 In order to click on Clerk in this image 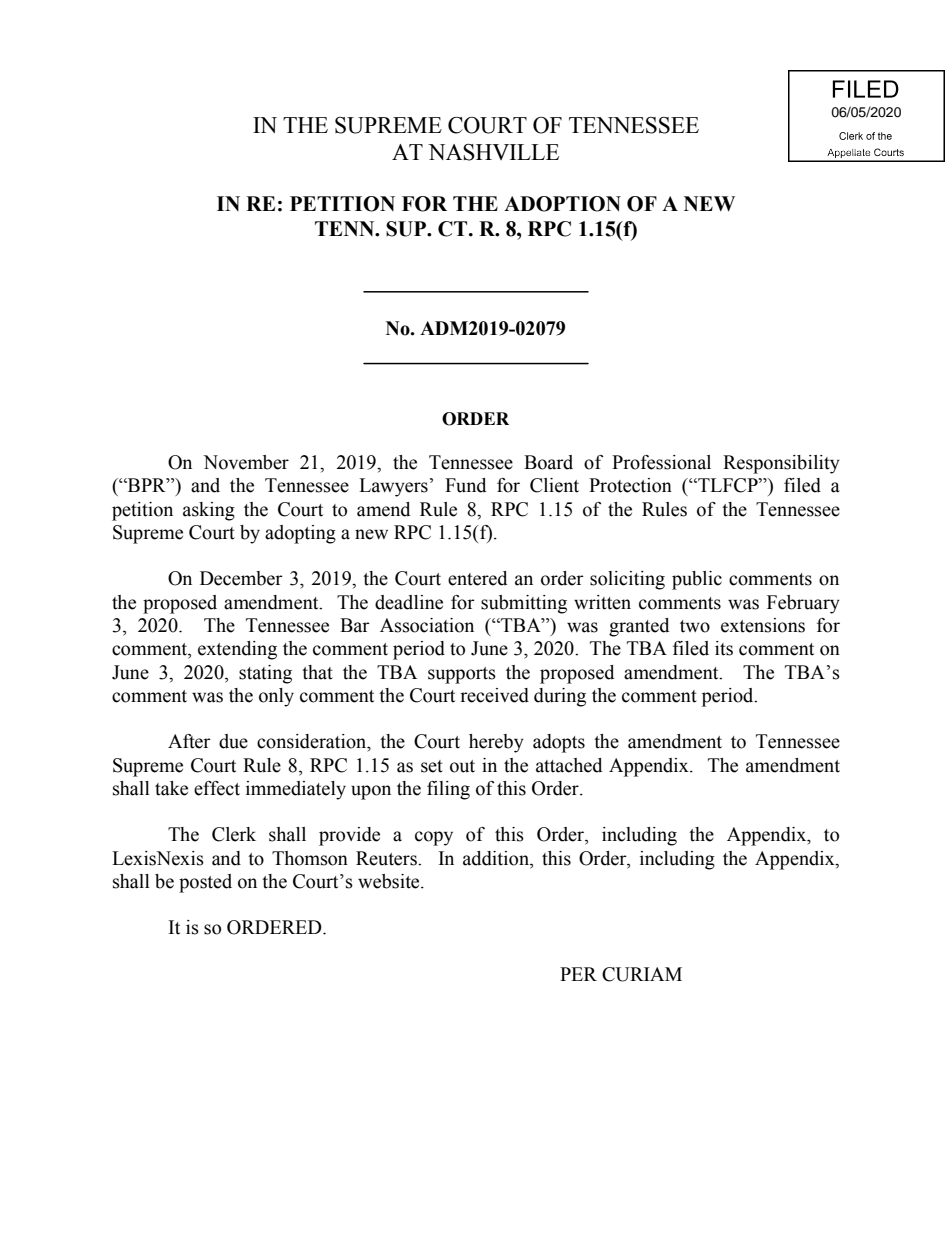, I will do `click(234, 834)`.
